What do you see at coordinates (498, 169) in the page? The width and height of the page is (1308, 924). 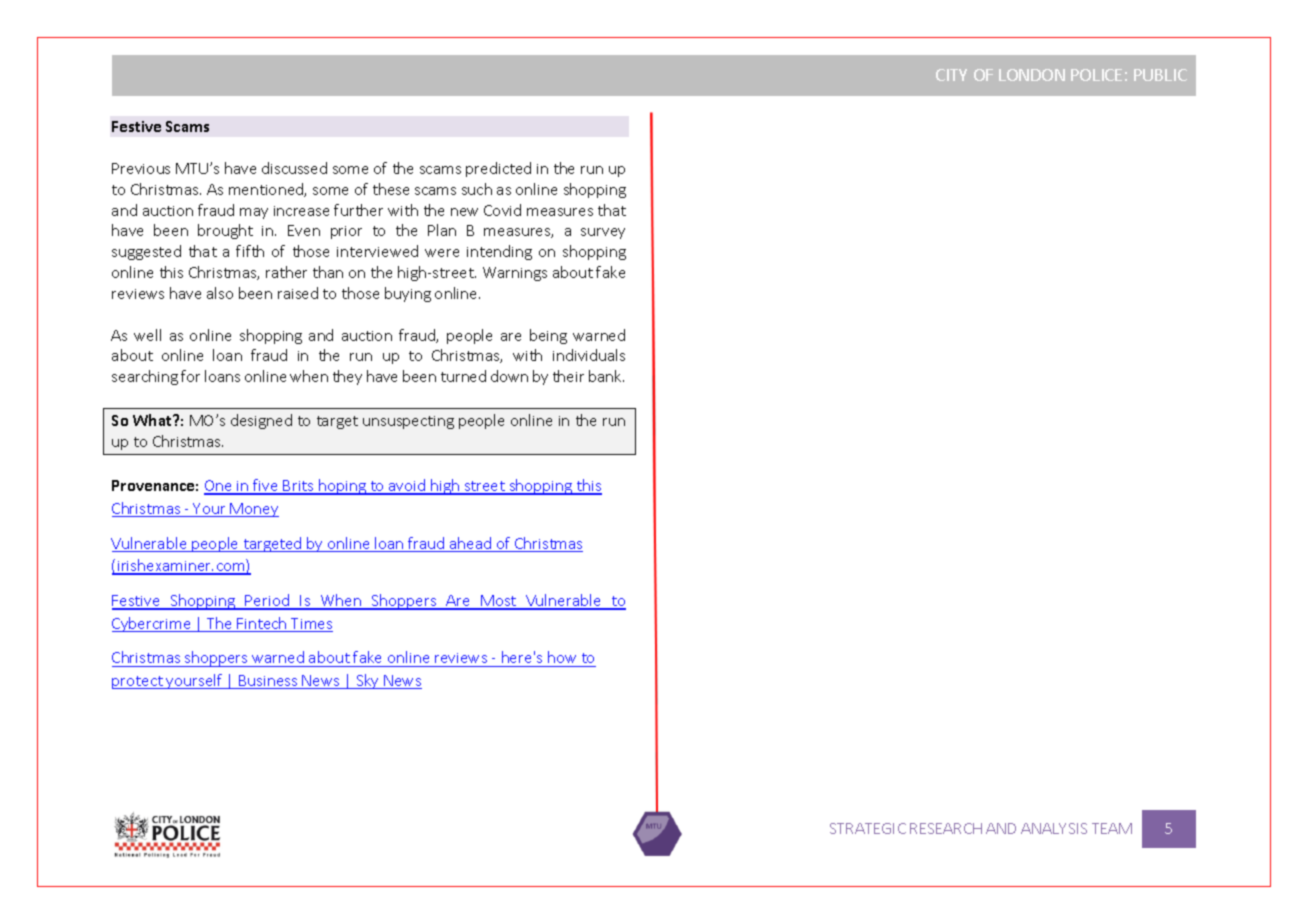 I see `predicted` at bounding box center [498, 169].
